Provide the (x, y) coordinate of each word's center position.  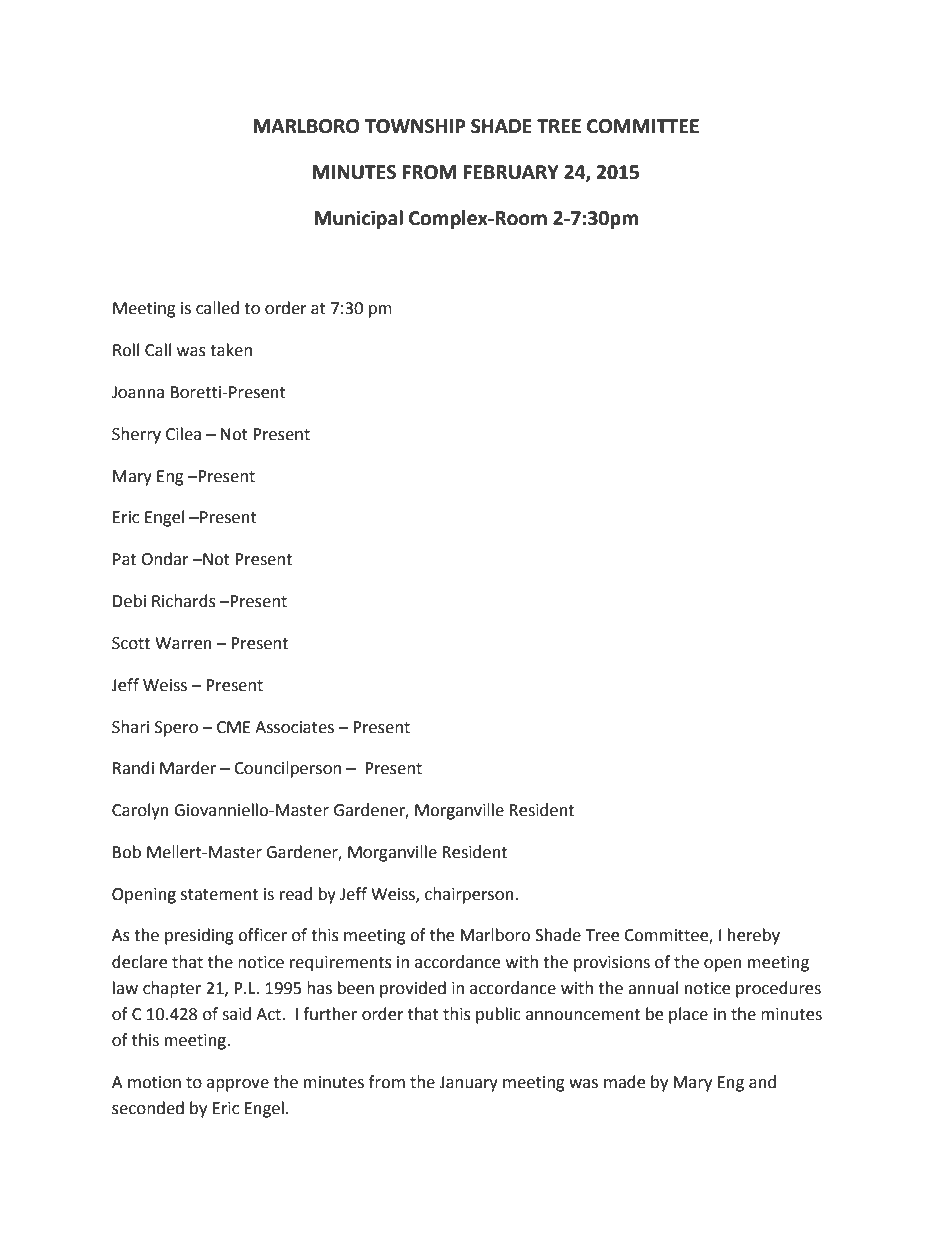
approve (238, 1085)
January (468, 1084)
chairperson (470, 895)
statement (219, 895)
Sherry (136, 435)
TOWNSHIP (415, 126)
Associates (294, 727)
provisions (612, 964)
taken (231, 350)
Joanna (138, 392)
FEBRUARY (511, 172)
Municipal (358, 219)
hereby (754, 936)
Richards (184, 601)
